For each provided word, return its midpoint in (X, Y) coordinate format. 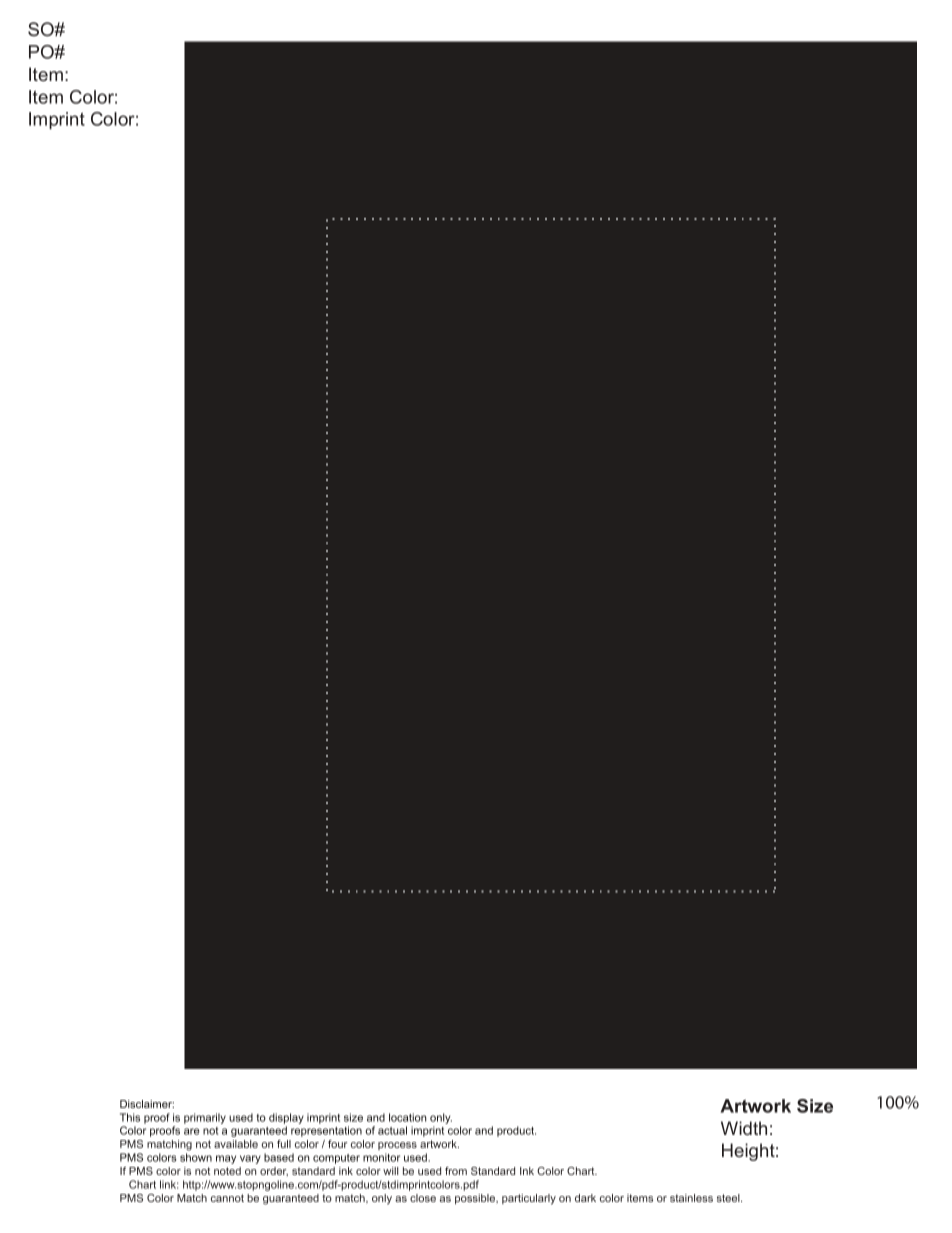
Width (744, 1128)
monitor (381, 1157)
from (456, 1171)
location (408, 1117)
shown (196, 1157)
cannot (227, 1198)
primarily (205, 1118)
